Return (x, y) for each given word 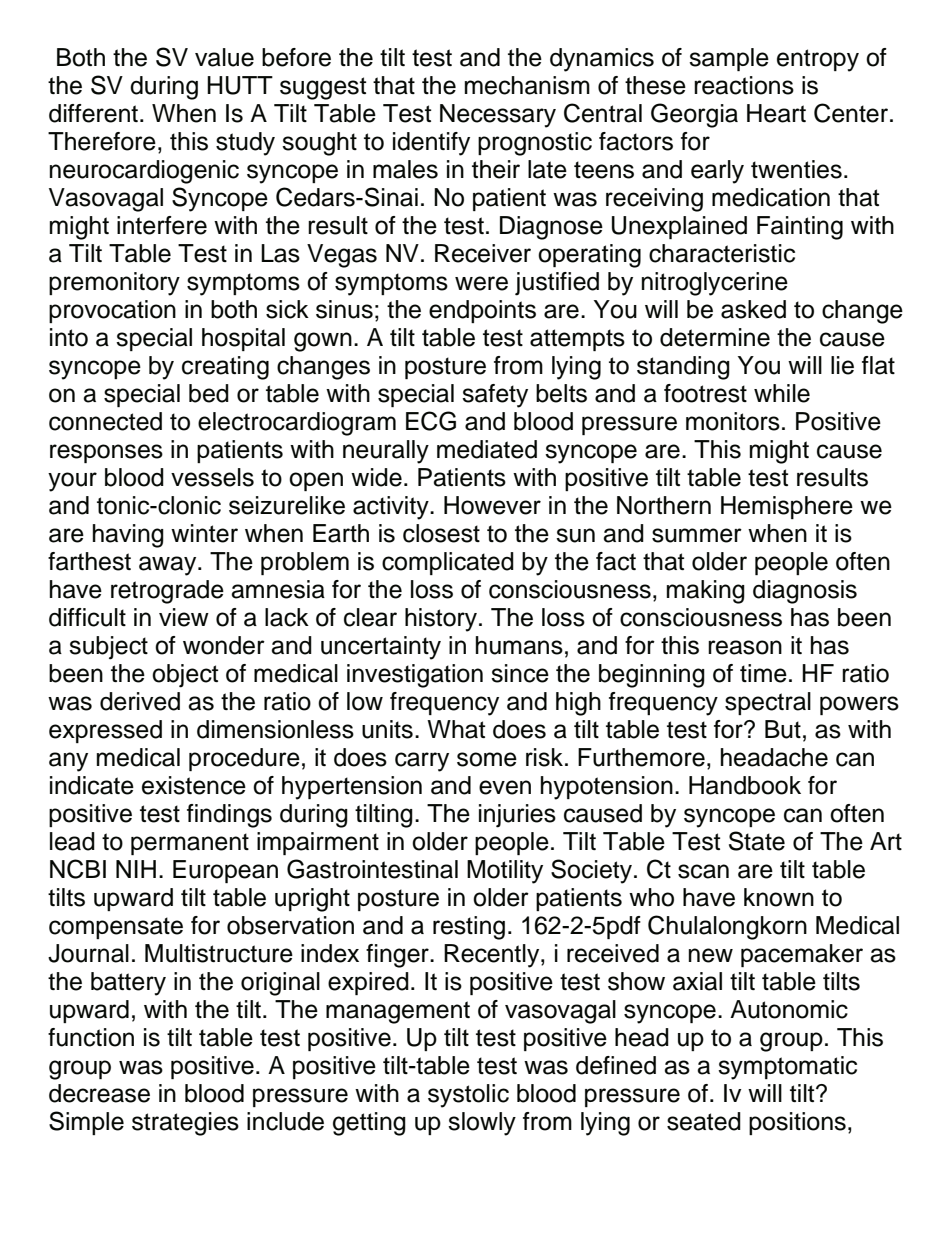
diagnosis (805, 592)
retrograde (167, 592)
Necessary (498, 116)
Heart (776, 113)
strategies (185, 1124)
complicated (448, 563)
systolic (468, 1096)
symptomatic (787, 1068)
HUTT (240, 85)
